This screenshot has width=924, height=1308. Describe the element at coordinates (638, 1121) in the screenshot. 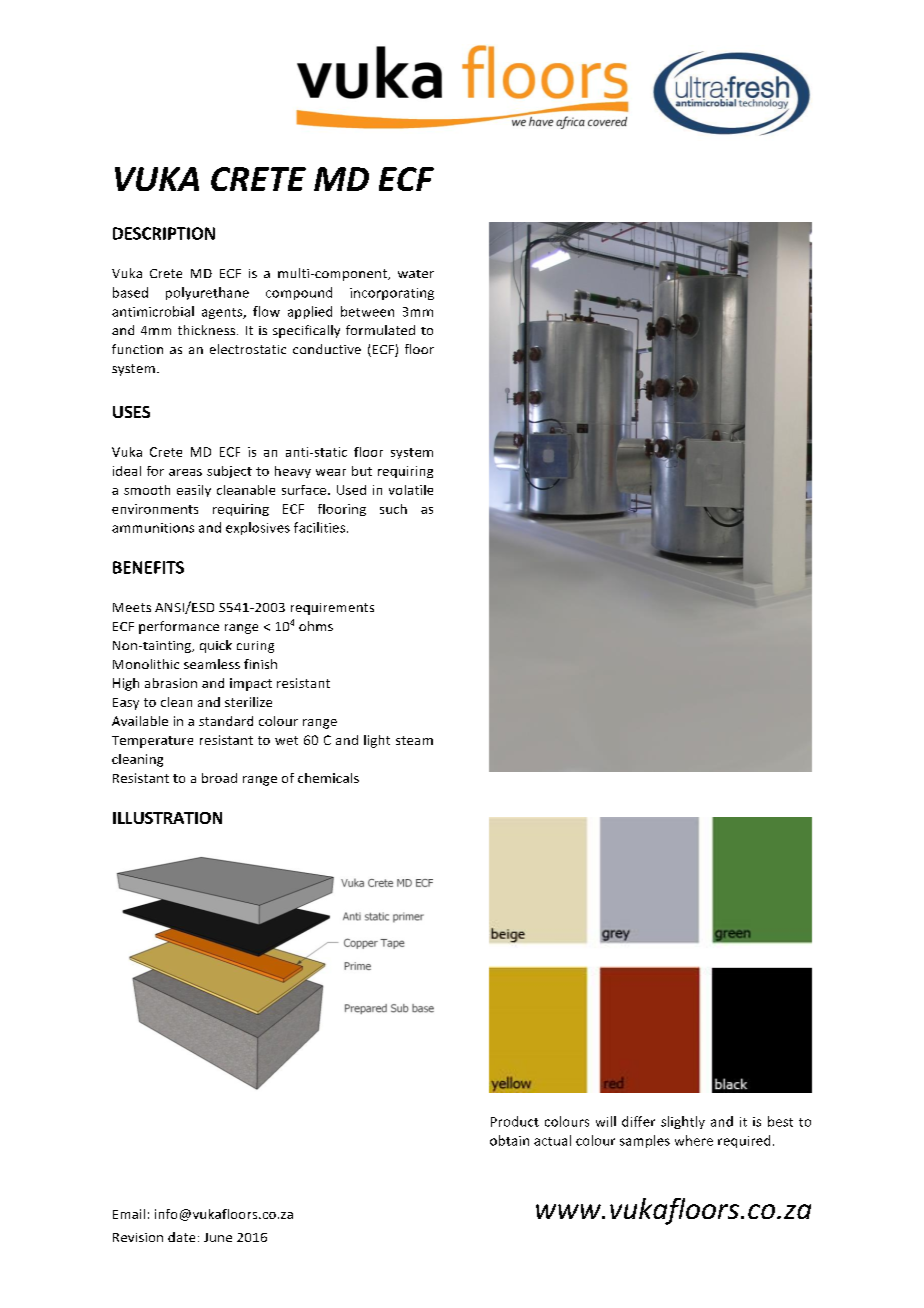

I see `differ` at that location.
